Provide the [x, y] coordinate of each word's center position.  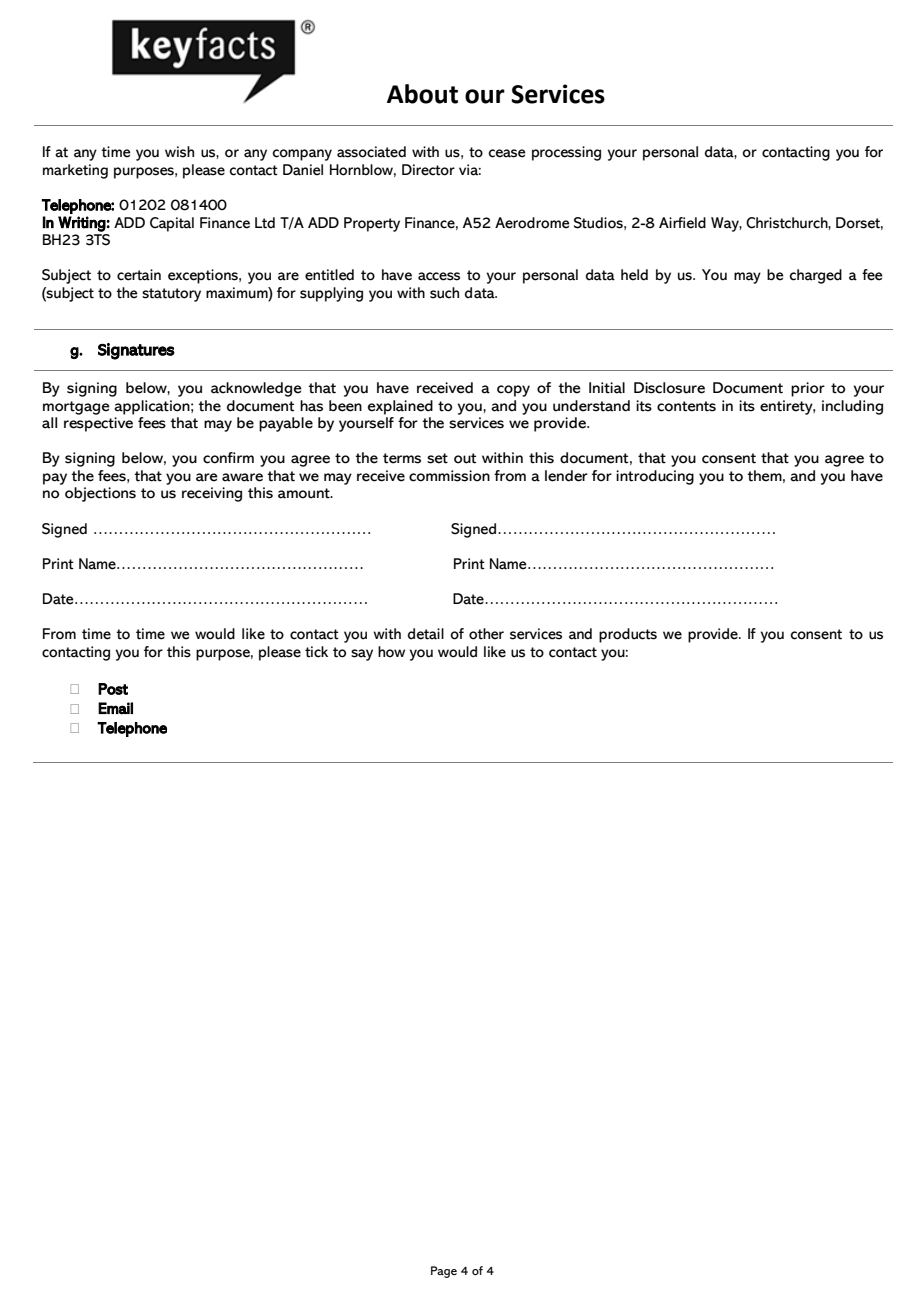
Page [444, 1272]
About [422, 94]
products [628, 635]
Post [113, 689]
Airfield [682, 223]
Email [115, 708]
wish [179, 152]
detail [426, 634]
